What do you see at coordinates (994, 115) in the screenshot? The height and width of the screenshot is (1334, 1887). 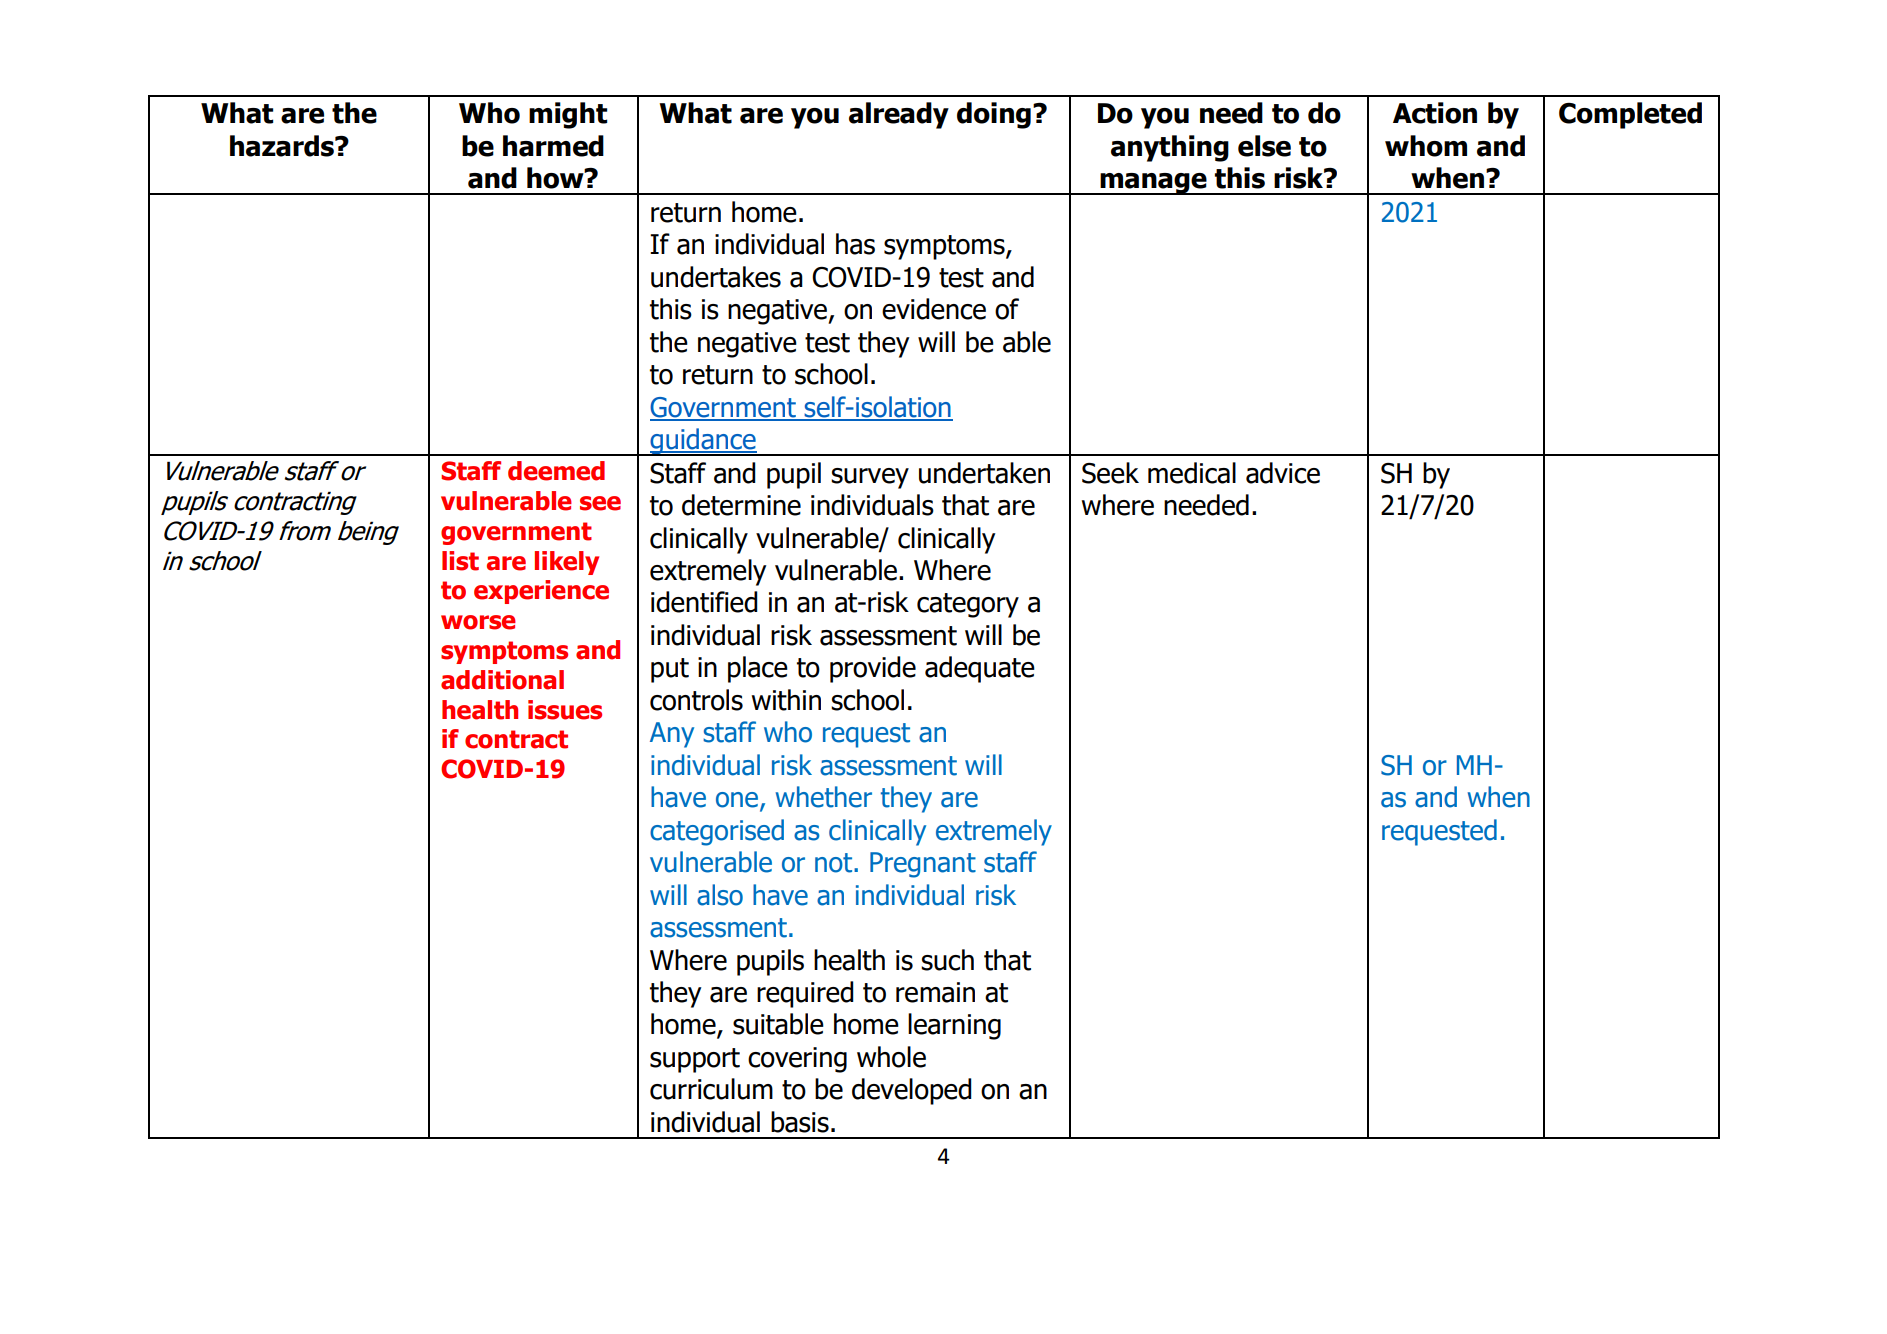 I see `doing` at bounding box center [994, 115].
